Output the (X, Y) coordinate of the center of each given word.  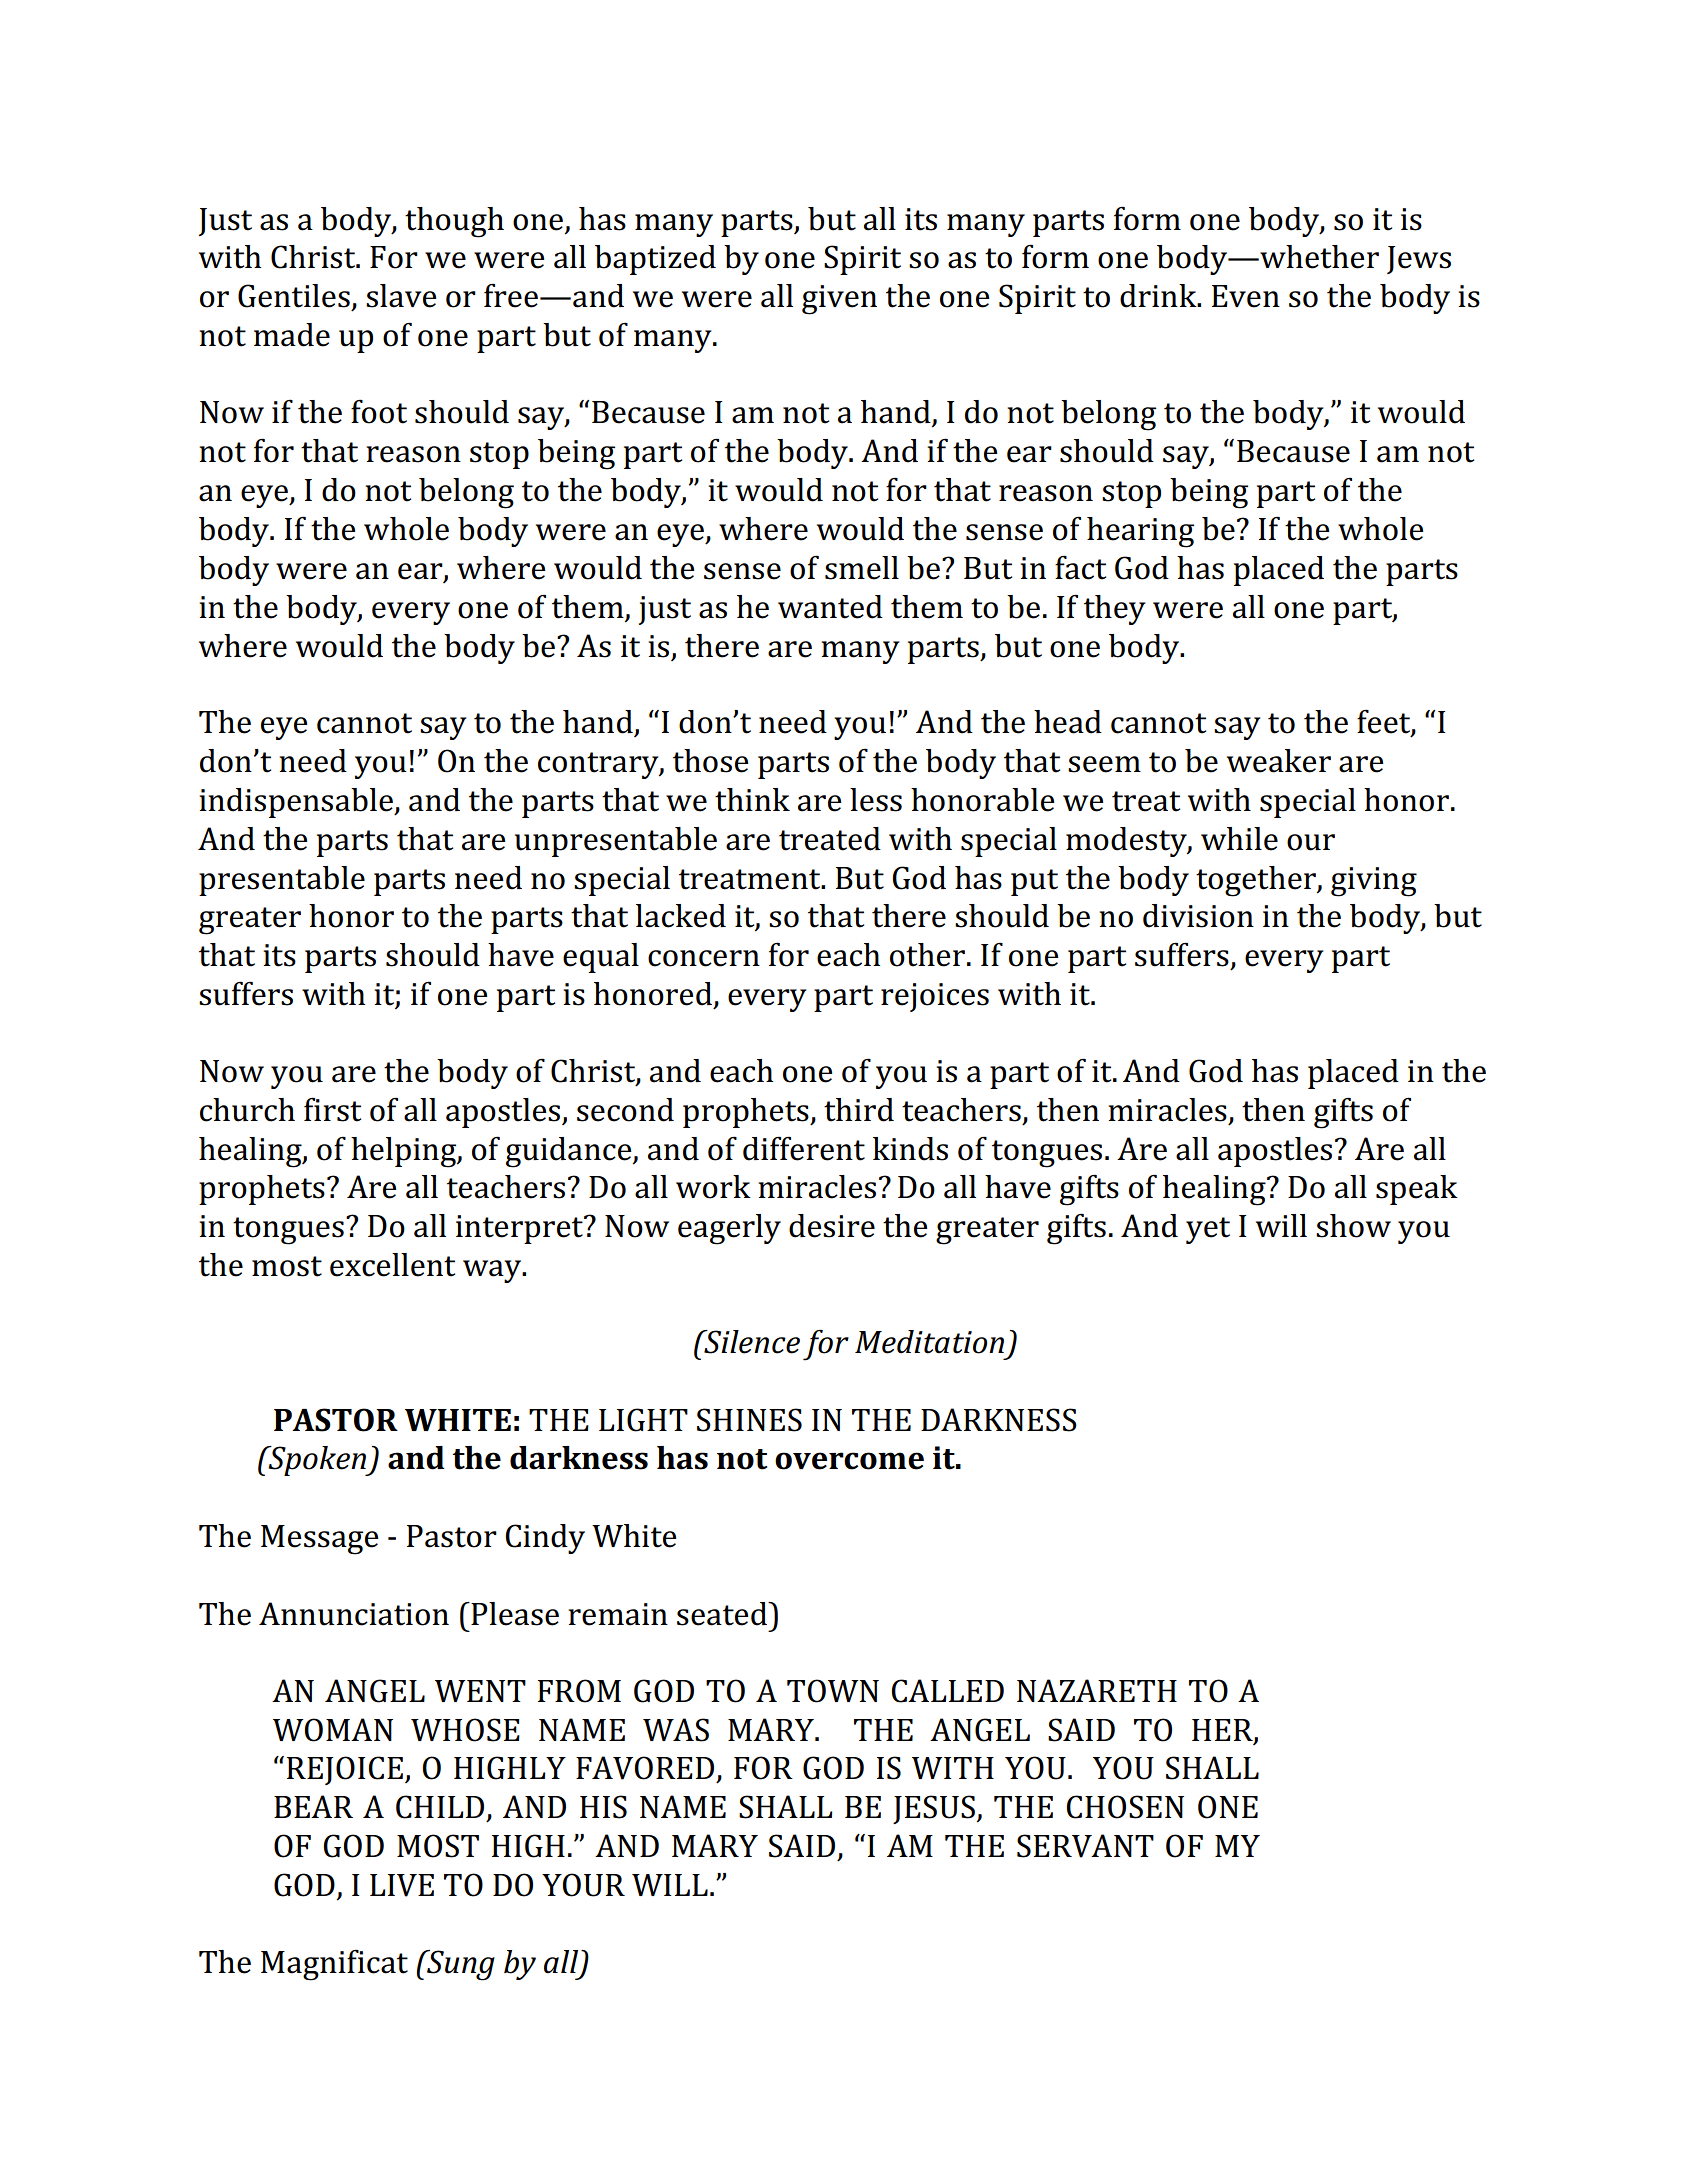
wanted (830, 607)
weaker (1279, 761)
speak (1417, 1190)
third (859, 1110)
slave (401, 296)
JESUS (934, 1809)
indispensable (297, 803)
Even (1246, 296)
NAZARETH (1097, 1690)
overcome (849, 1461)
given (839, 300)
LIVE (402, 1885)
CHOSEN (1125, 1807)
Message (320, 1540)
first (332, 1109)
